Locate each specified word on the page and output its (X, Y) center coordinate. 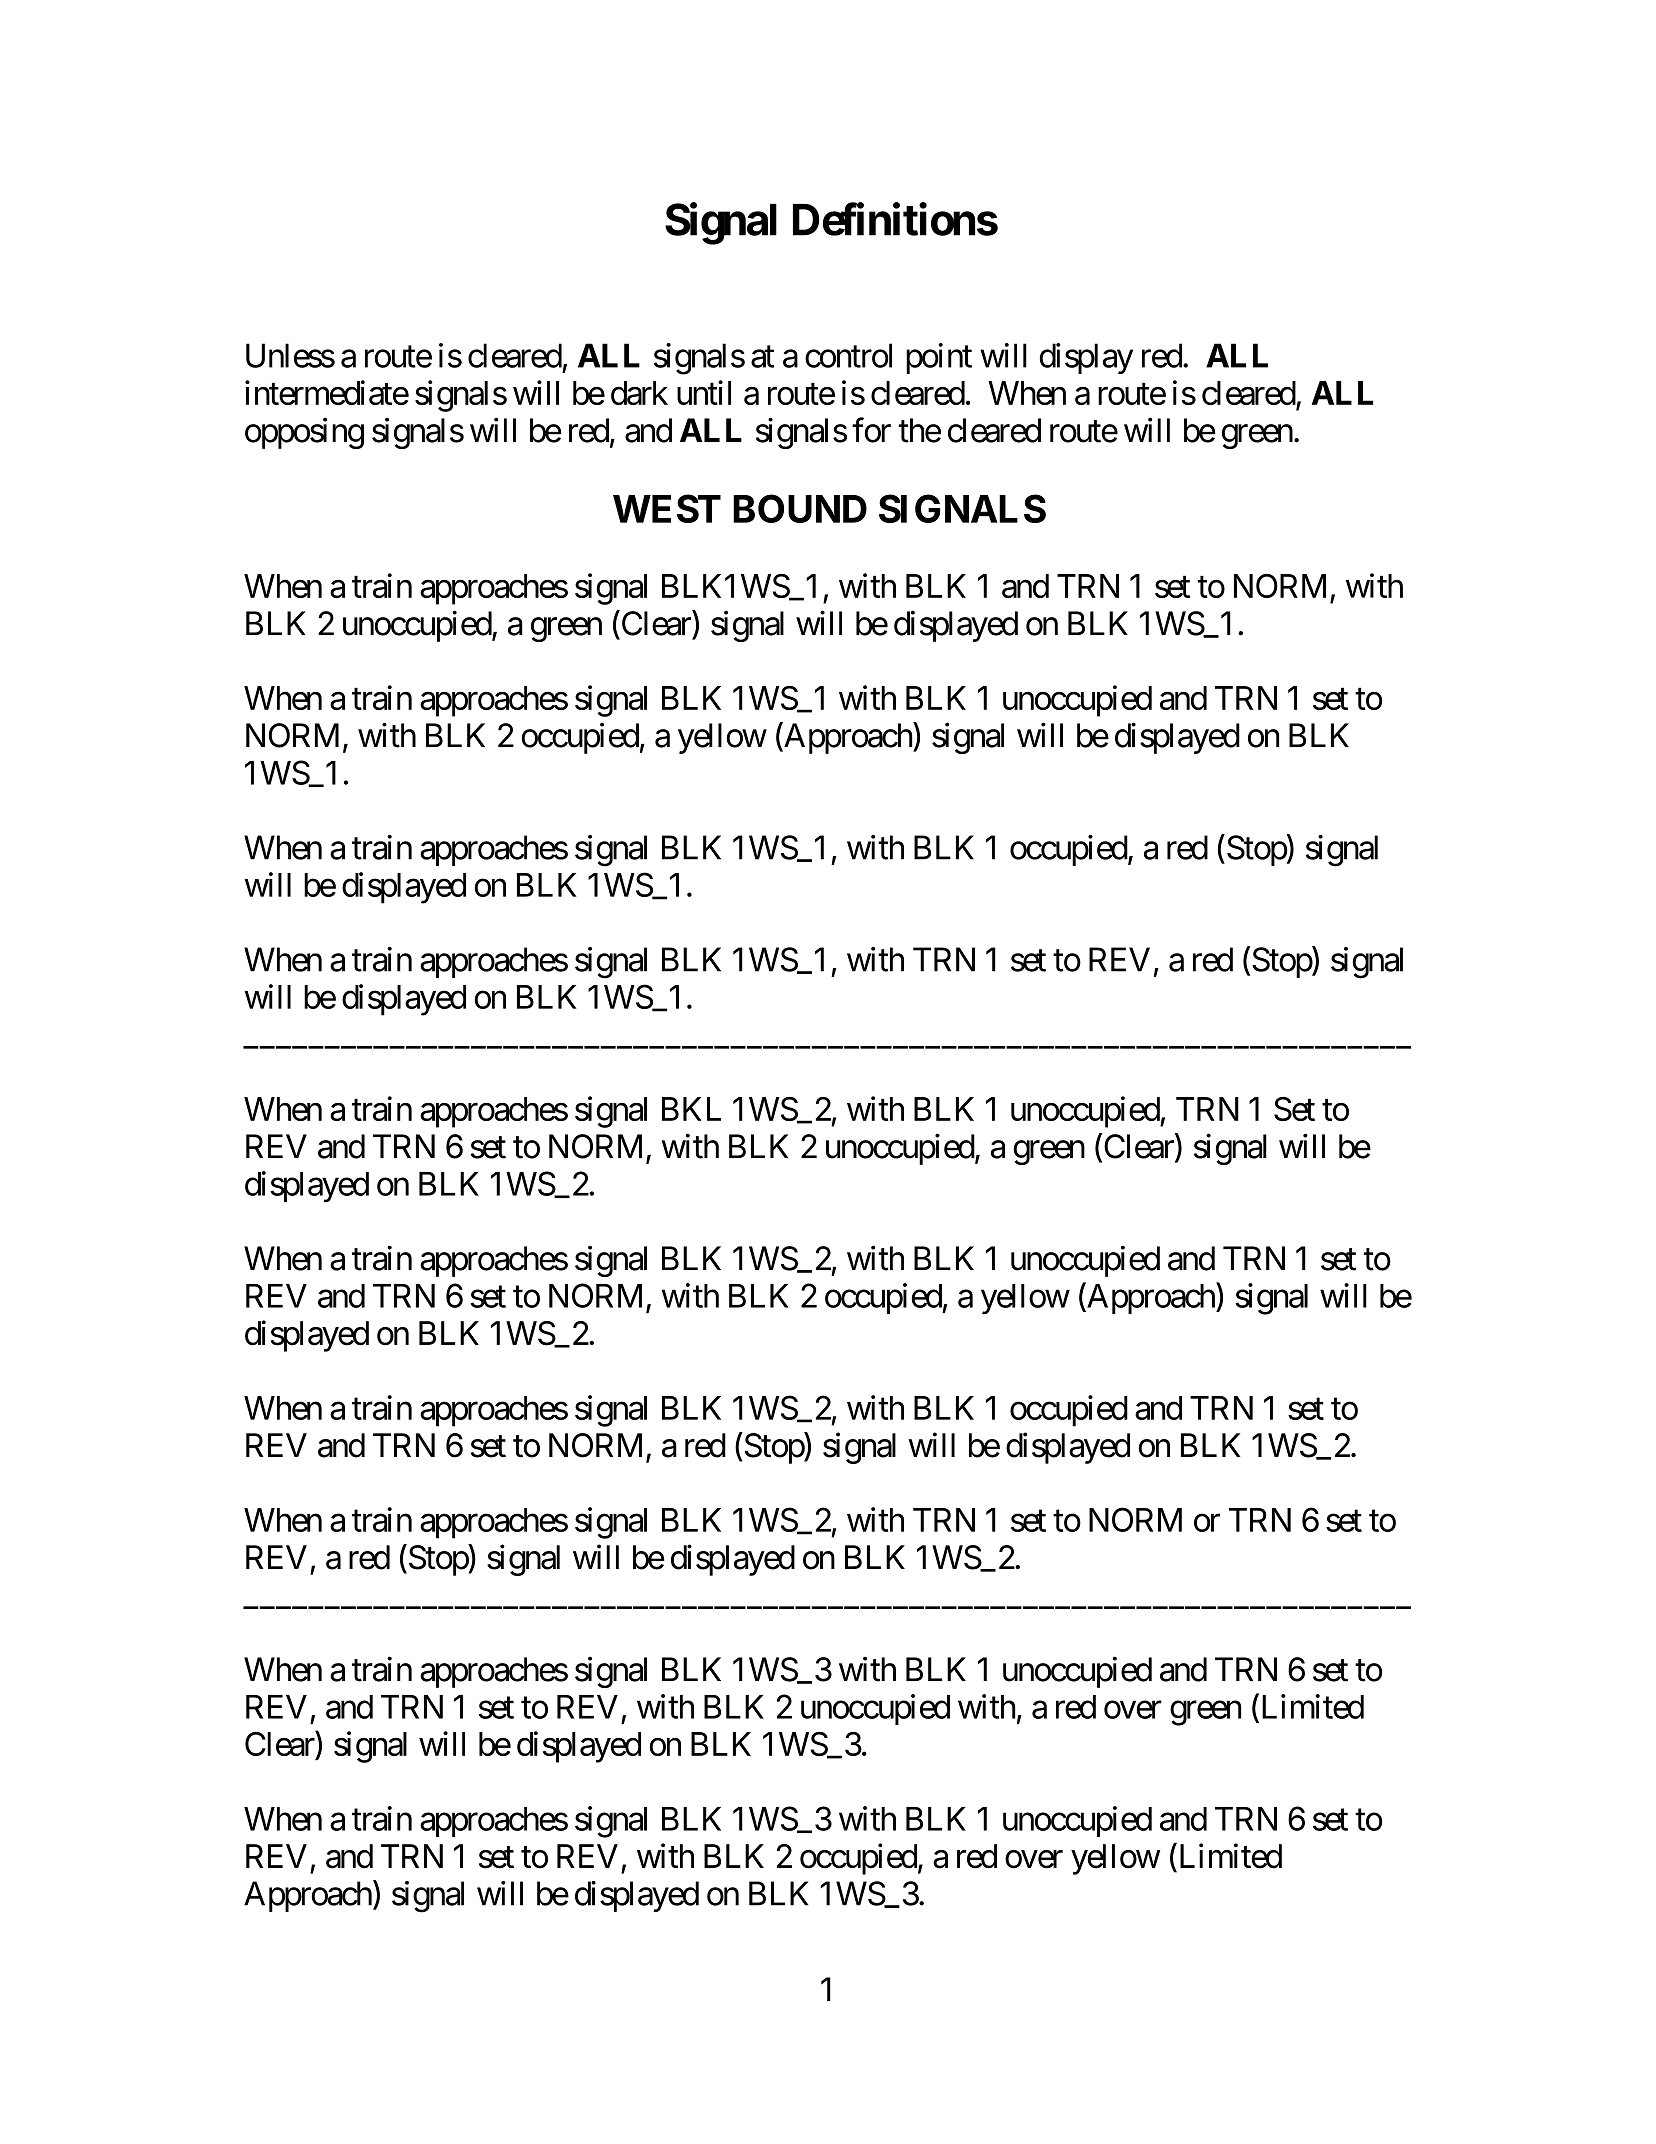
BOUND (800, 508)
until (704, 392)
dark (639, 393)
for (871, 430)
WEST (667, 508)
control (848, 355)
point (939, 358)
